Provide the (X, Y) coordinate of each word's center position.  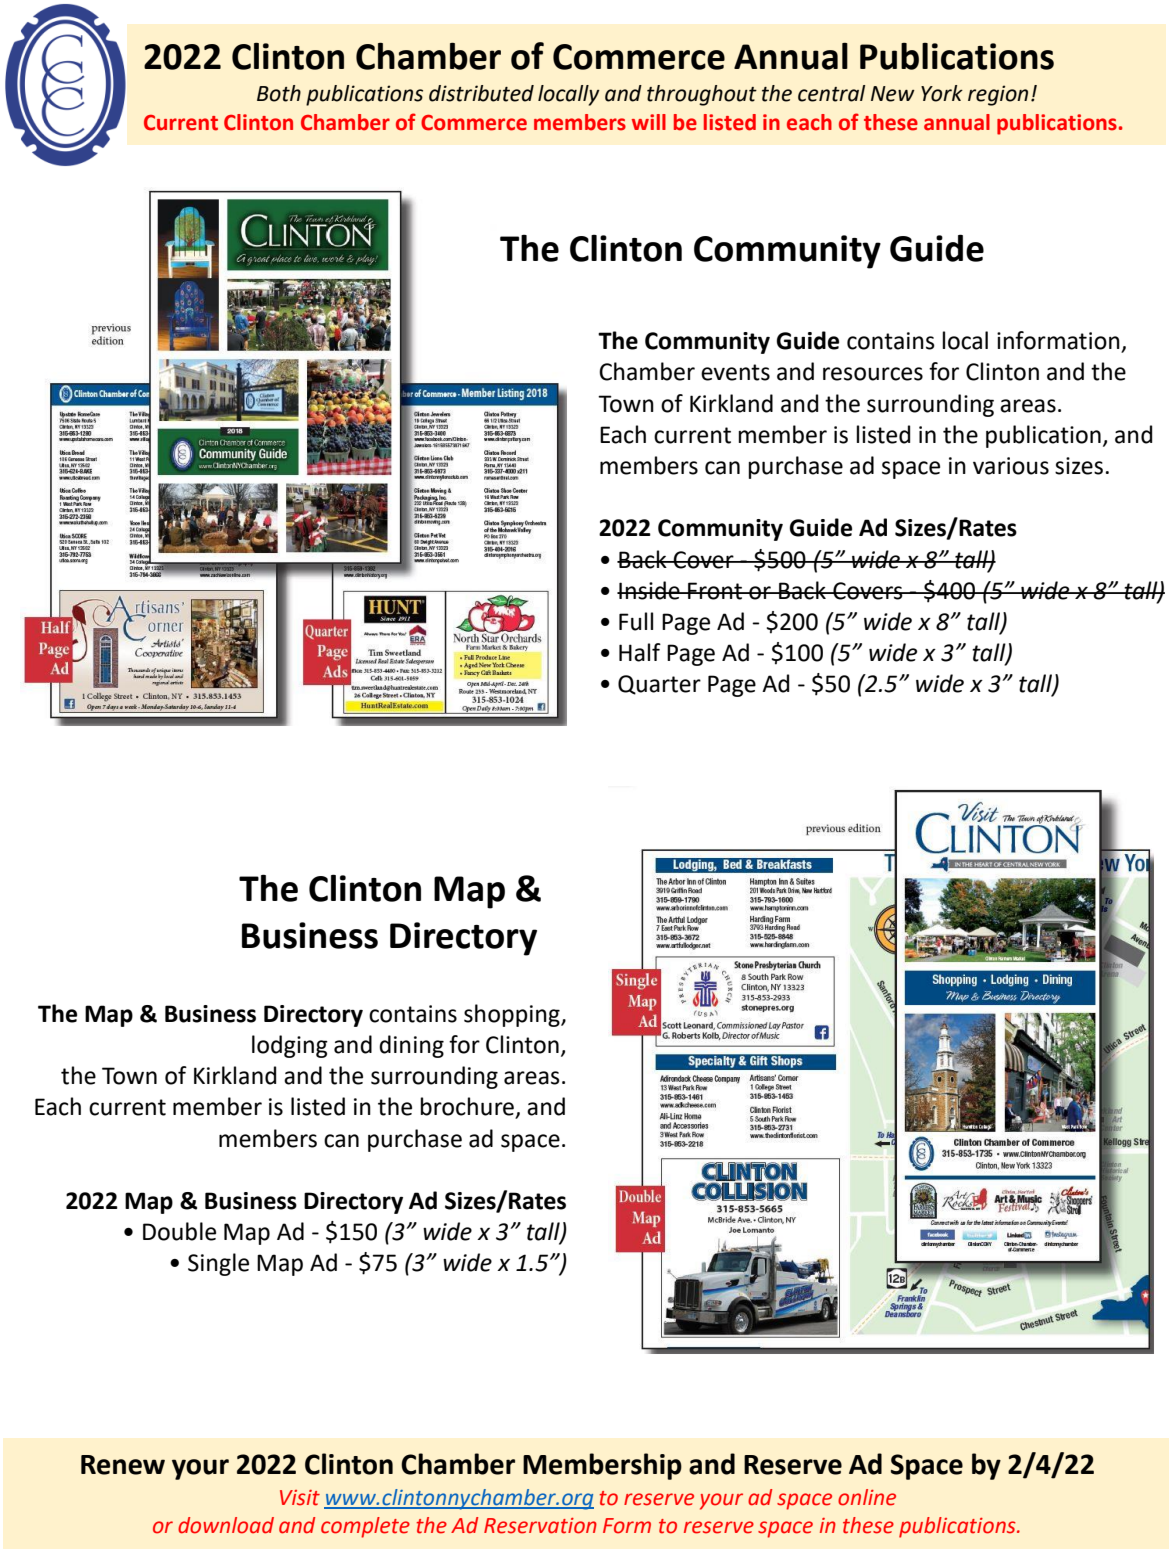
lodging (290, 1046)
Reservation (540, 1526)
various (1011, 466)
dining (411, 1046)
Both (279, 93)
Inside (649, 590)
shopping (513, 1015)
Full (636, 621)
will (649, 122)
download (226, 1525)
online (867, 1497)
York (942, 93)
